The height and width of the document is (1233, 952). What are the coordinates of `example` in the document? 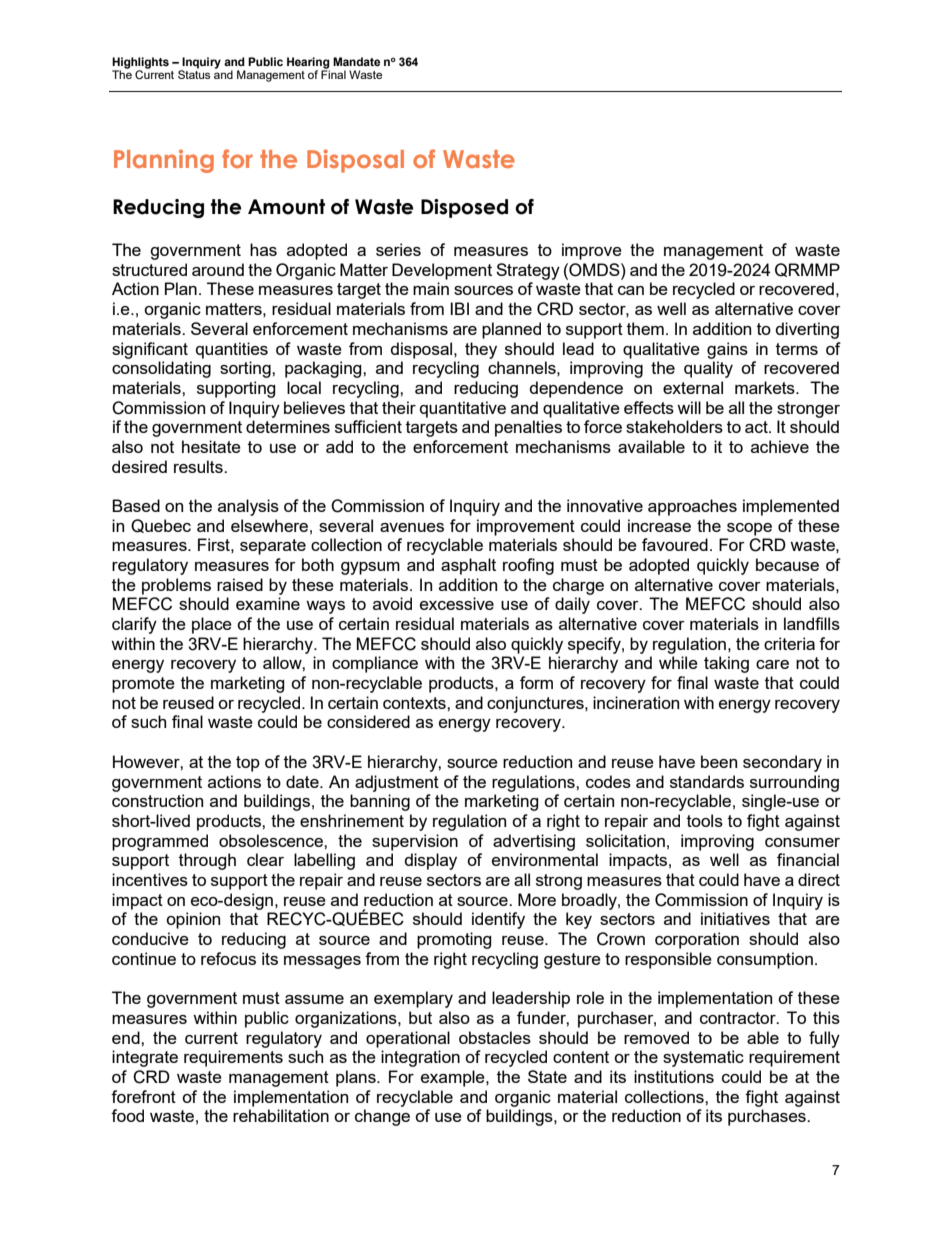 It's located at (454, 1078).
